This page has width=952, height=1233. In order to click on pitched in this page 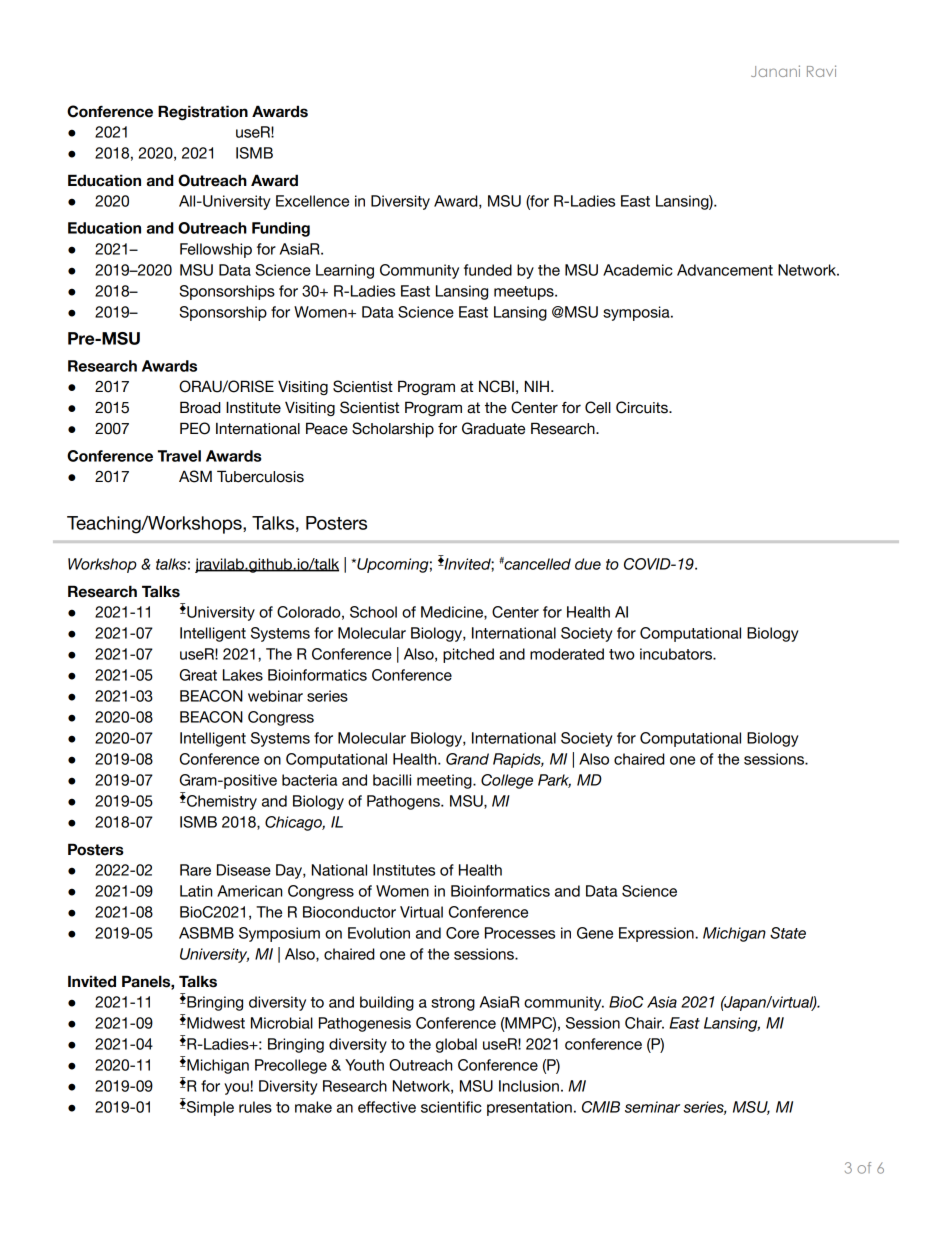, I will do `click(468, 655)`.
